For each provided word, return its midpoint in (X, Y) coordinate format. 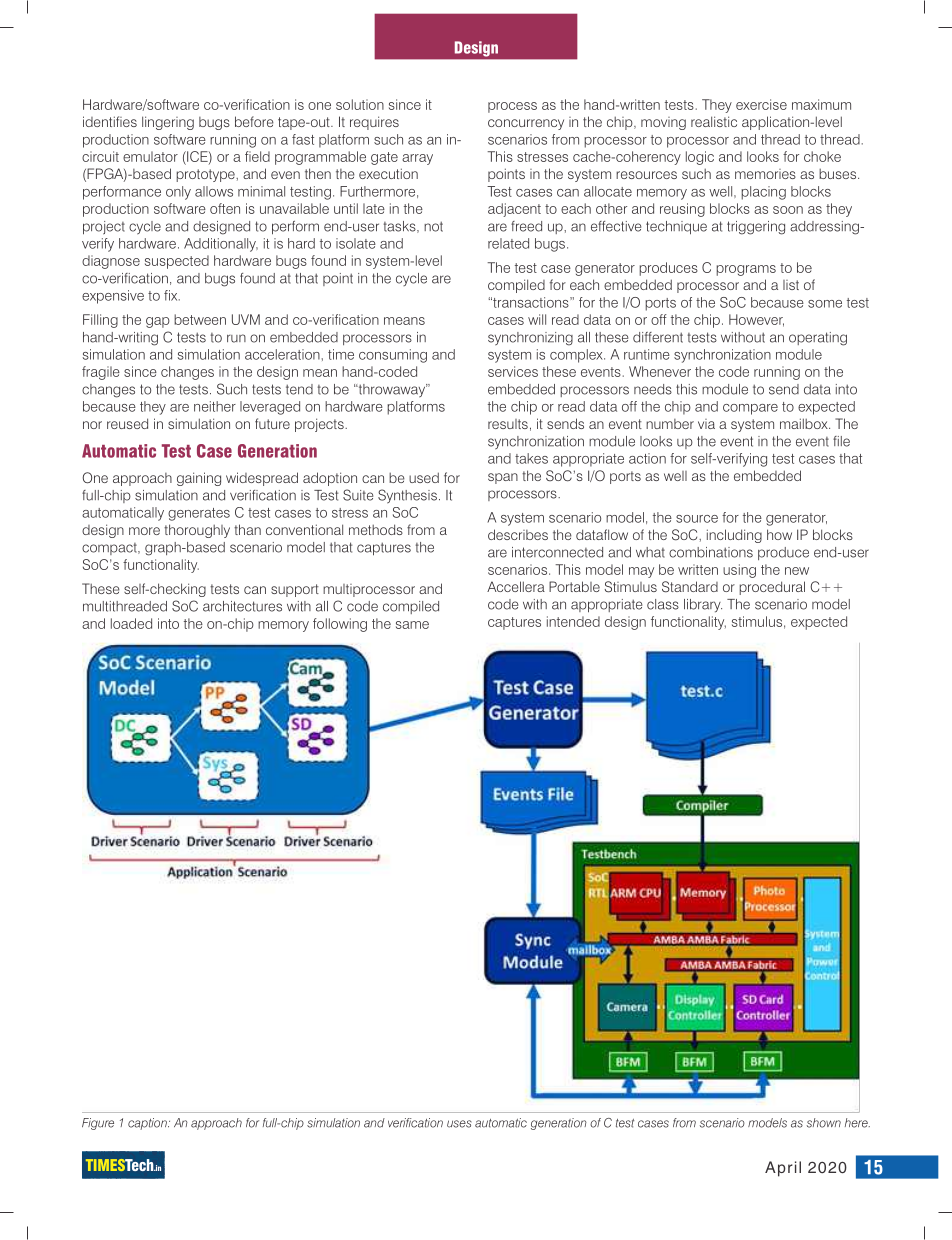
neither (215, 406)
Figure (98, 1124)
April (783, 1169)
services (513, 371)
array (417, 159)
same (412, 625)
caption (148, 1124)
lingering (168, 123)
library (703, 606)
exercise (761, 104)
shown (824, 1123)
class (663, 604)
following (340, 625)
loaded (131, 623)
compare (750, 409)
